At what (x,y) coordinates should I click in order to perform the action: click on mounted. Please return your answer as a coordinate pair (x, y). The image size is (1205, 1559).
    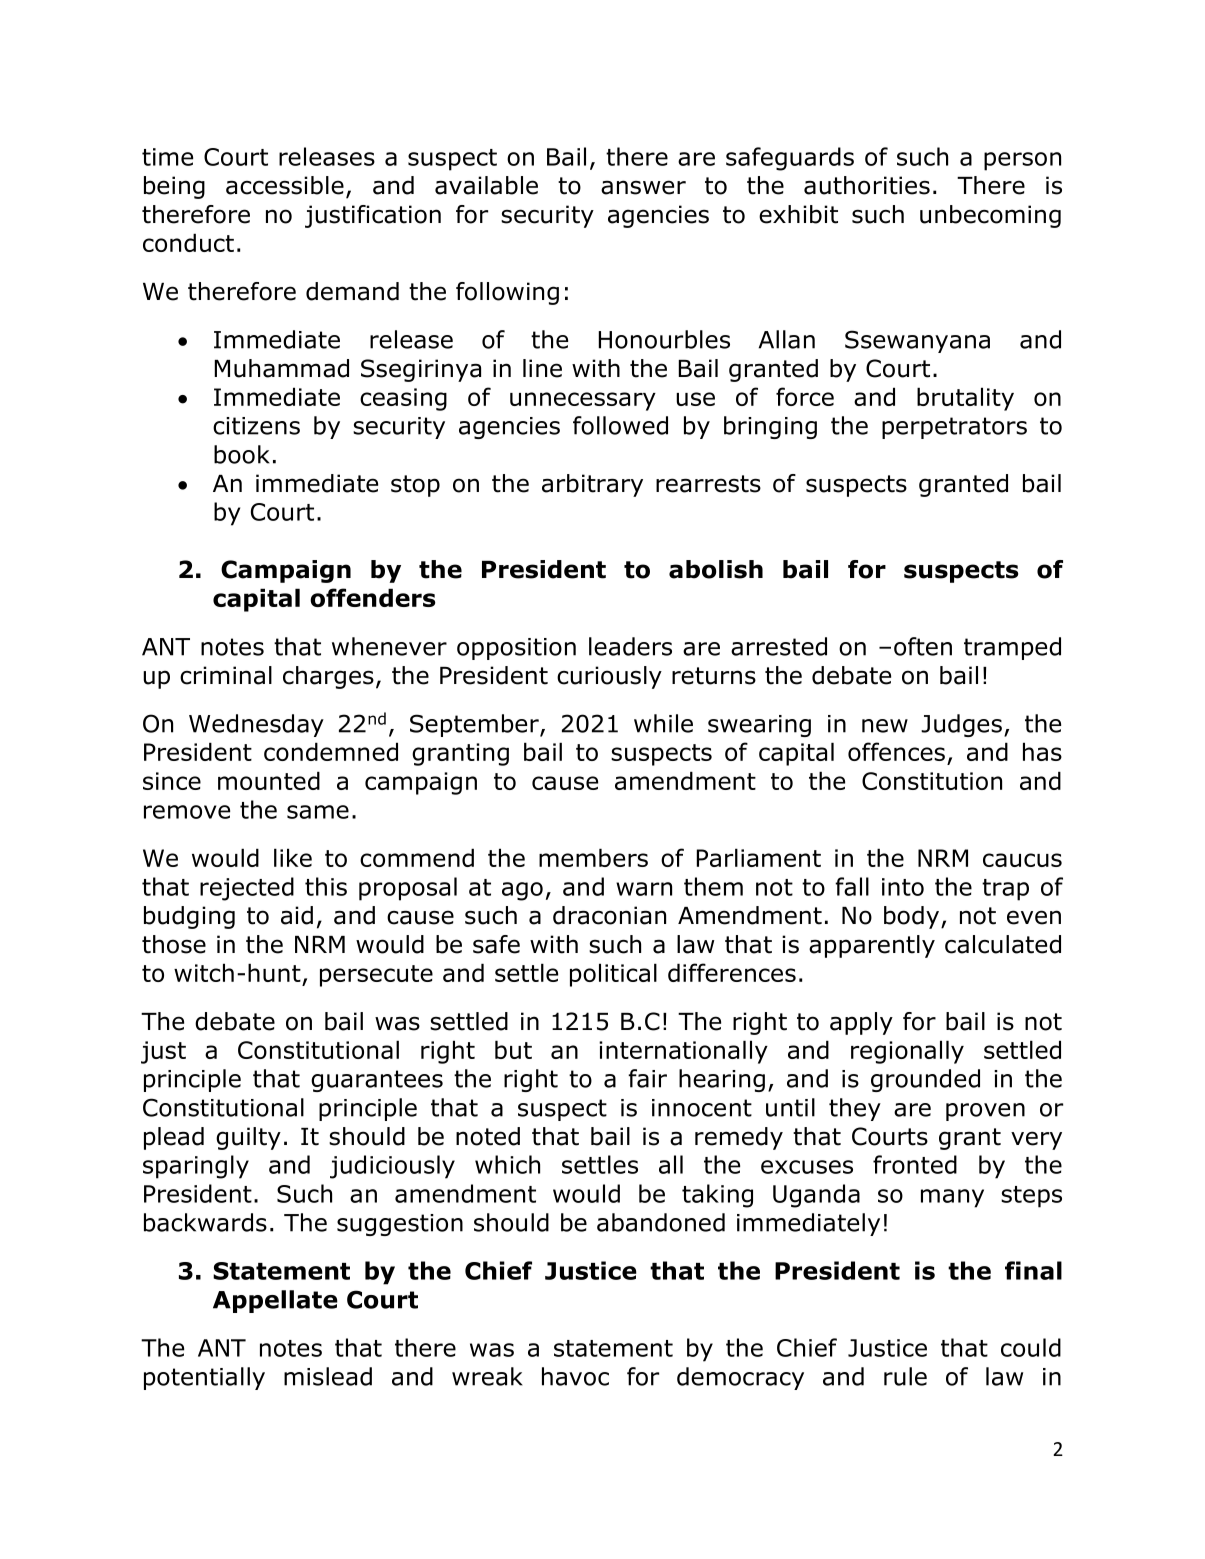
    Looking at the image, I should click on (269, 780).
